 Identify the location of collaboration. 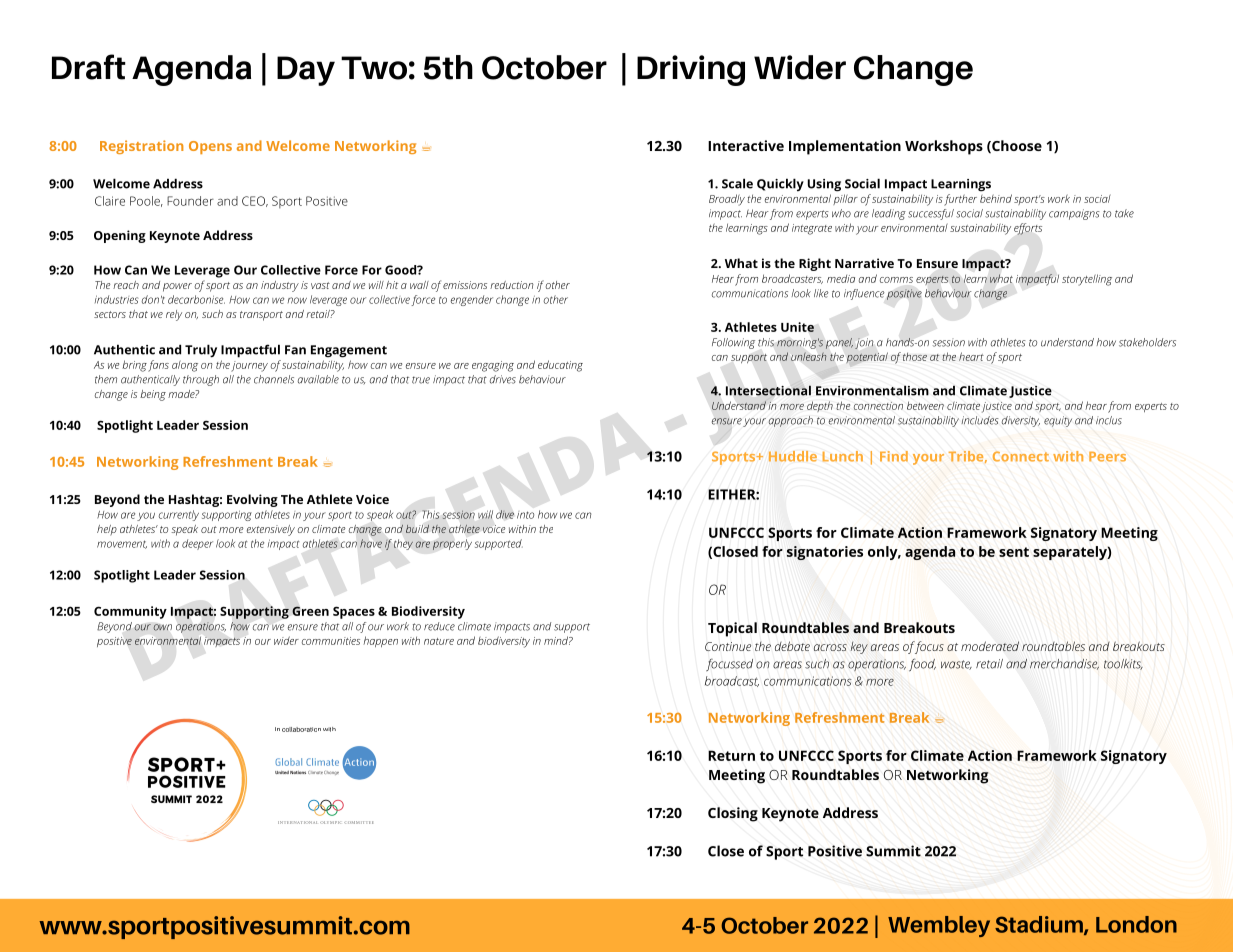
(301, 729).
